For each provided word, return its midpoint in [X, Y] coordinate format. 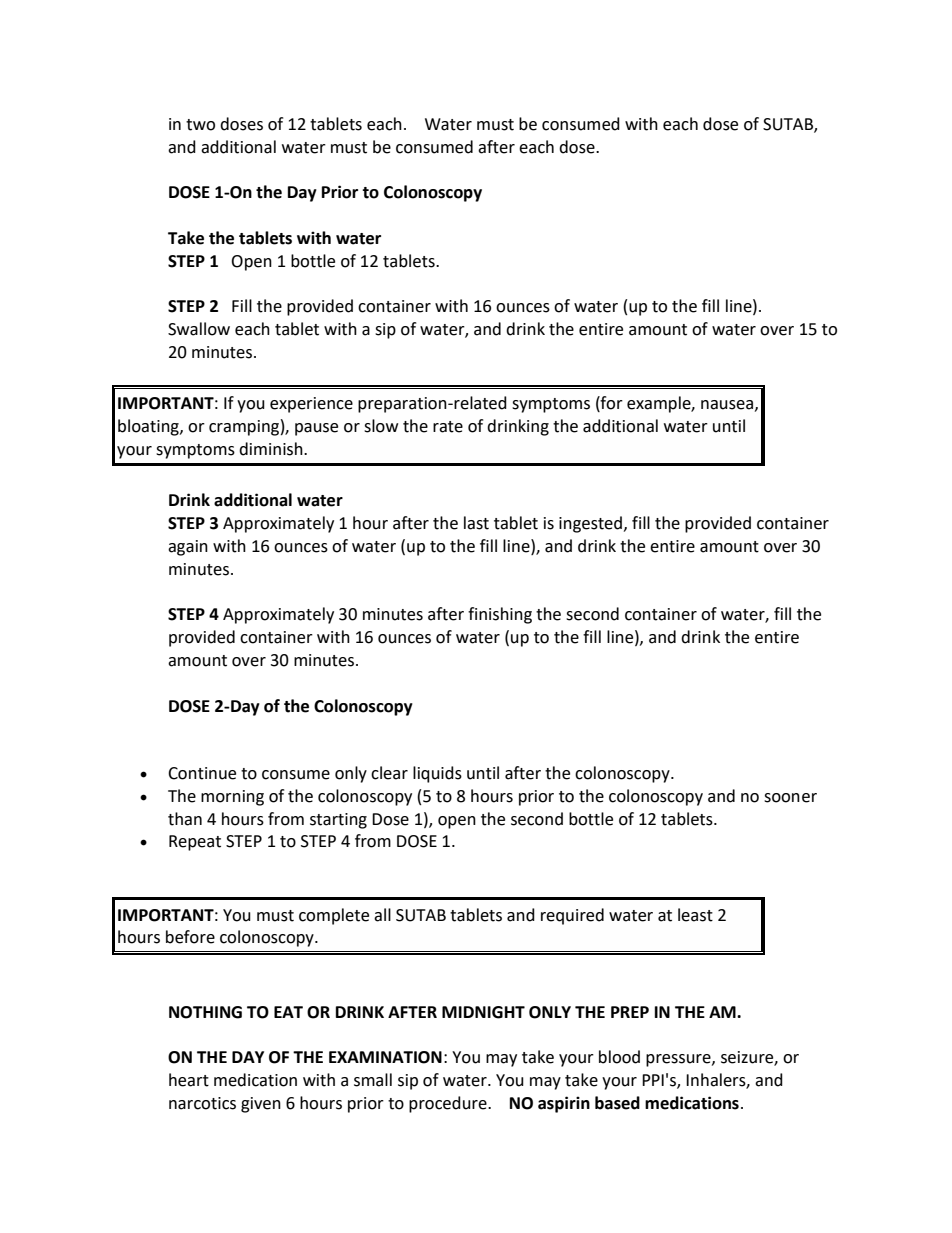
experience [311, 405]
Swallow [199, 329]
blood [619, 1057]
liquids [437, 774]
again [188, 548]
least [695, 915]
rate [448, 427]
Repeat [195, 843]
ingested [592, 524]
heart [189, 1080]
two [200, 125]
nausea [727, 405]
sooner [790, 798]
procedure [449, 1104]
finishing [500, 615]
